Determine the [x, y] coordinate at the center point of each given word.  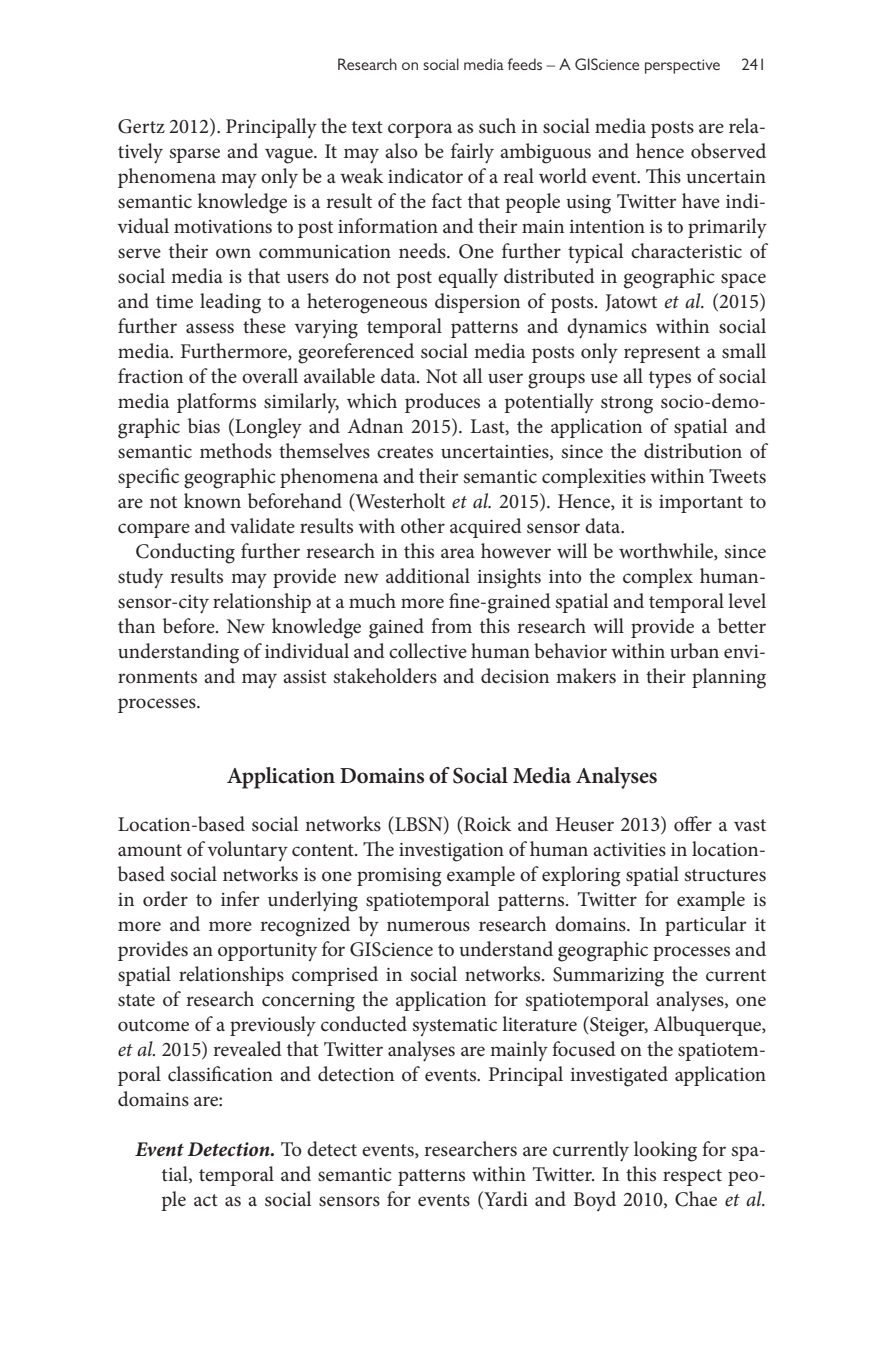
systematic [455, 1027]
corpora [420, 130]
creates [405, 452]
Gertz [141, 126]
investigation [451, 852]
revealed [247, 1049]
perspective [682, 66]
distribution [693, 451]
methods [236, 451]
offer [693, 824]
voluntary [247, 851]
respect [692, 1177]
